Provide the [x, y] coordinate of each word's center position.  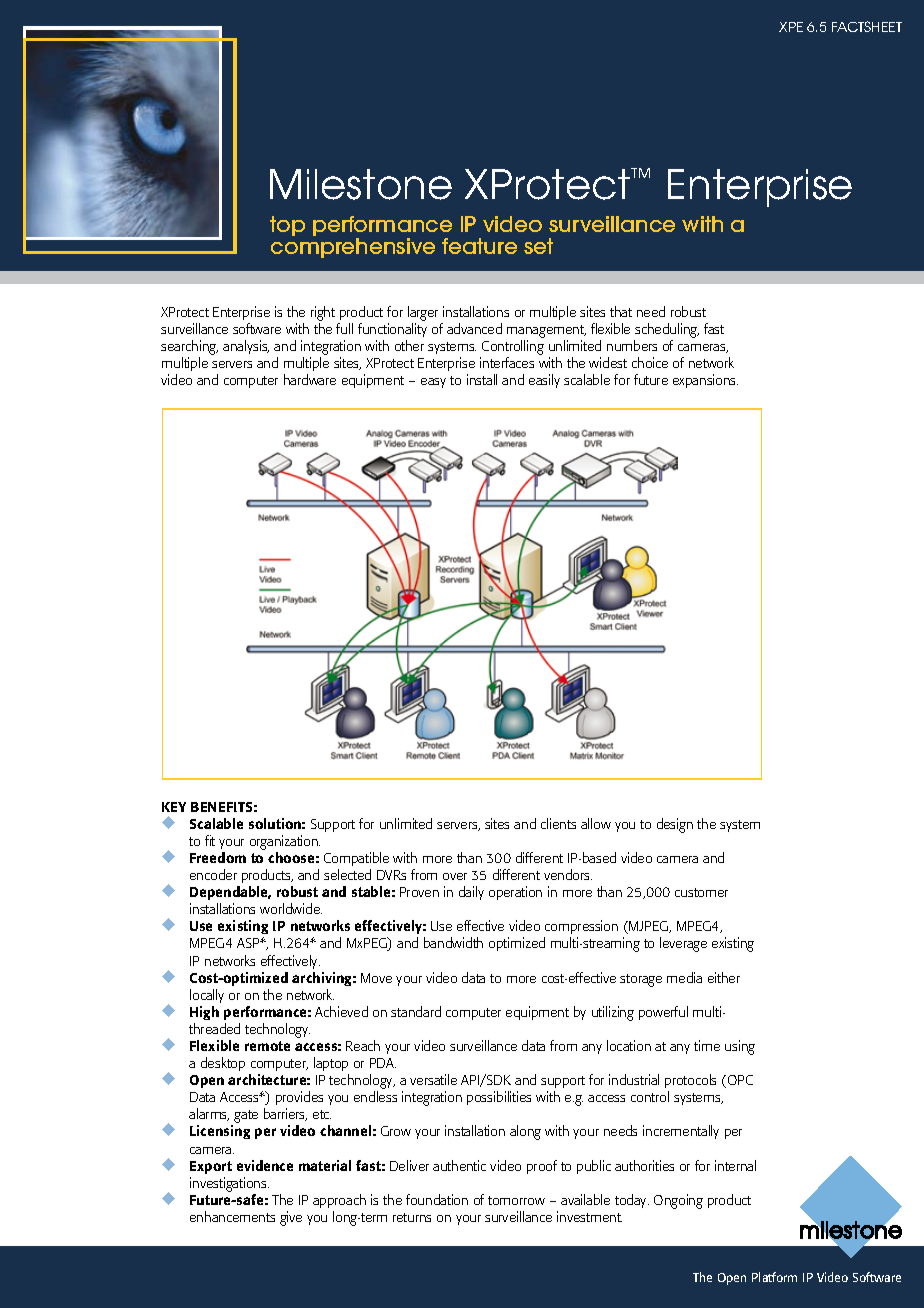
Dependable [230, 895]
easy [433, 383]
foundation [437, 1199]
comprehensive [353, 248]
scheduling [666, 332]
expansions [705, 381]
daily [471, 893]
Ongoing [678, 1201]
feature [479, 246]
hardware [310, 379]
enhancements [232, 1216]
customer [701, 892]
